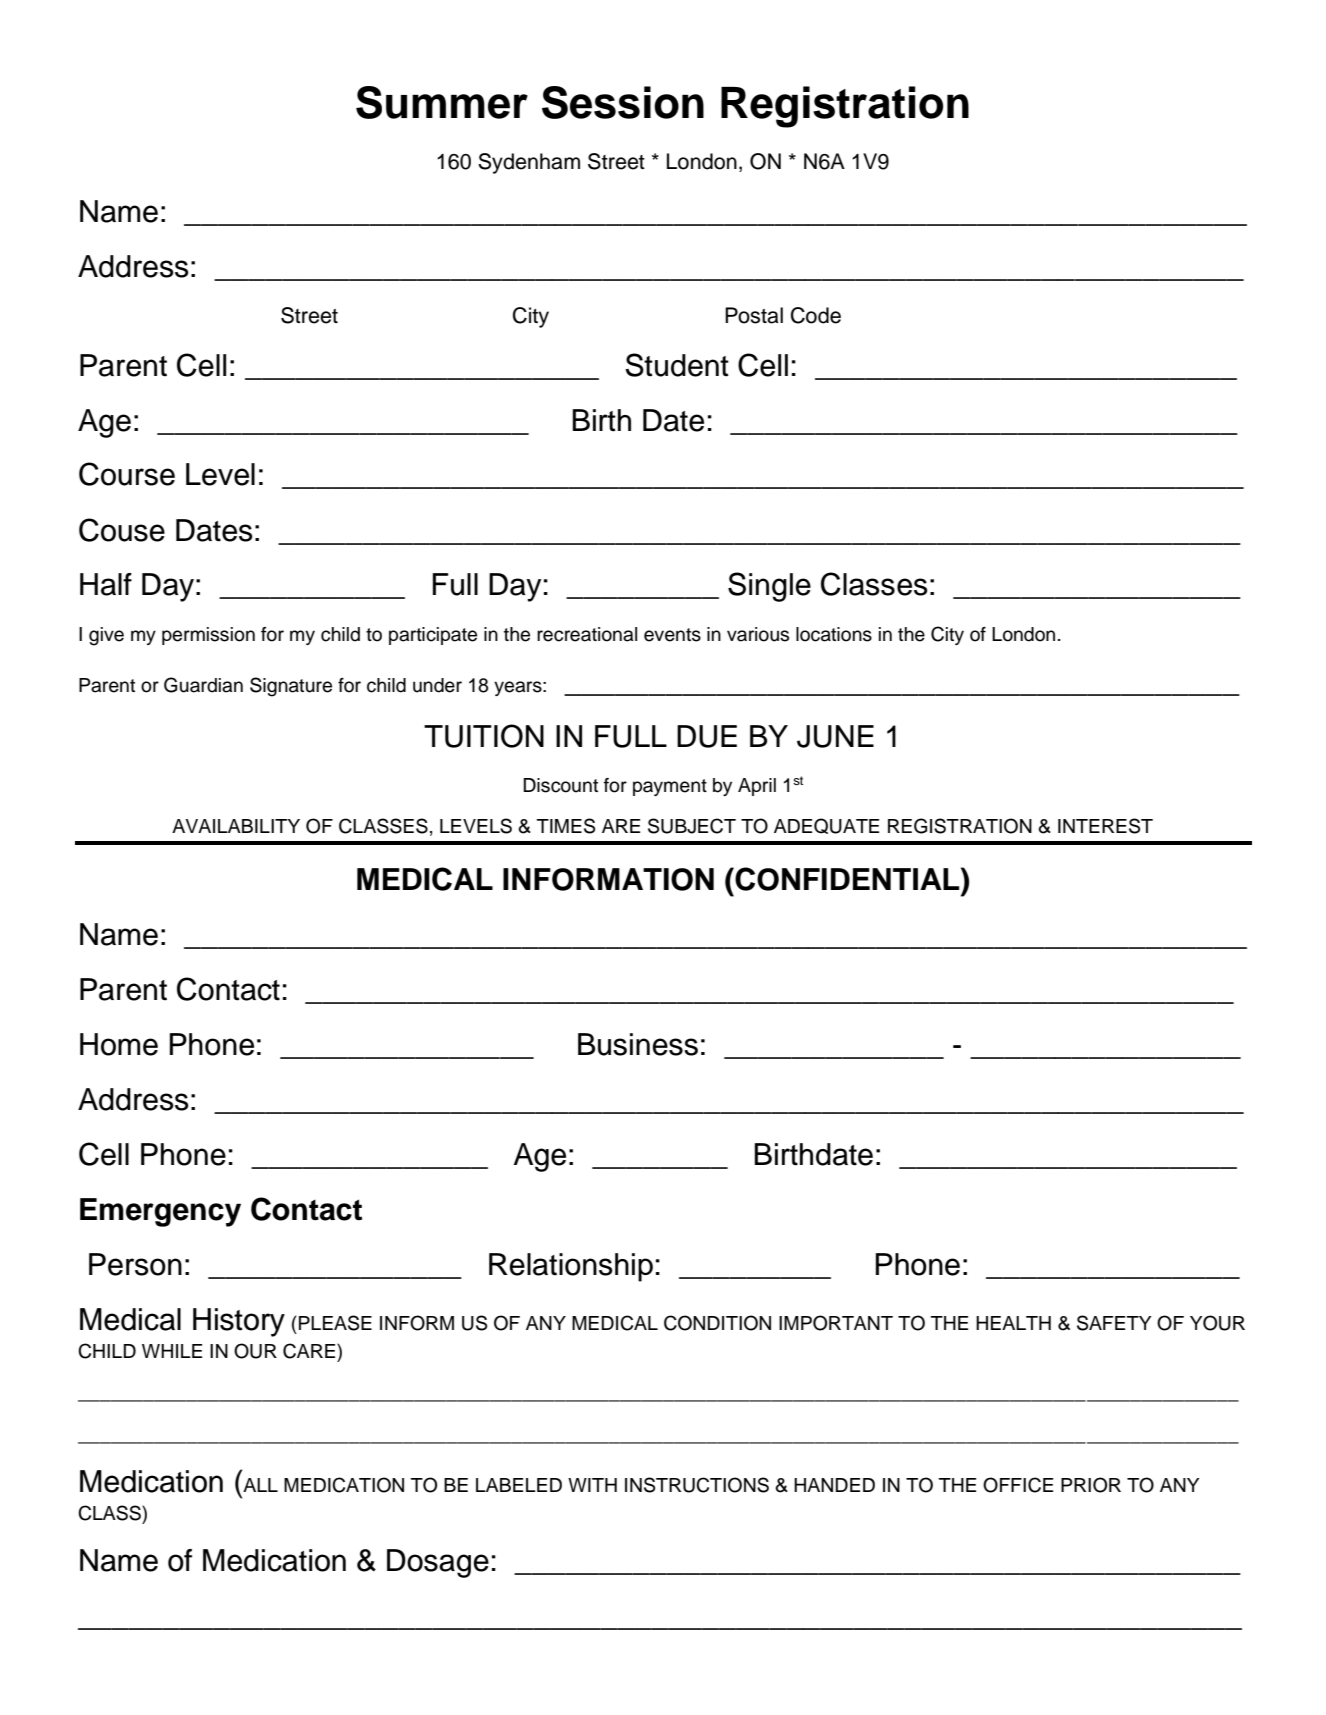  I want to click on Code, so click(816, 315).
